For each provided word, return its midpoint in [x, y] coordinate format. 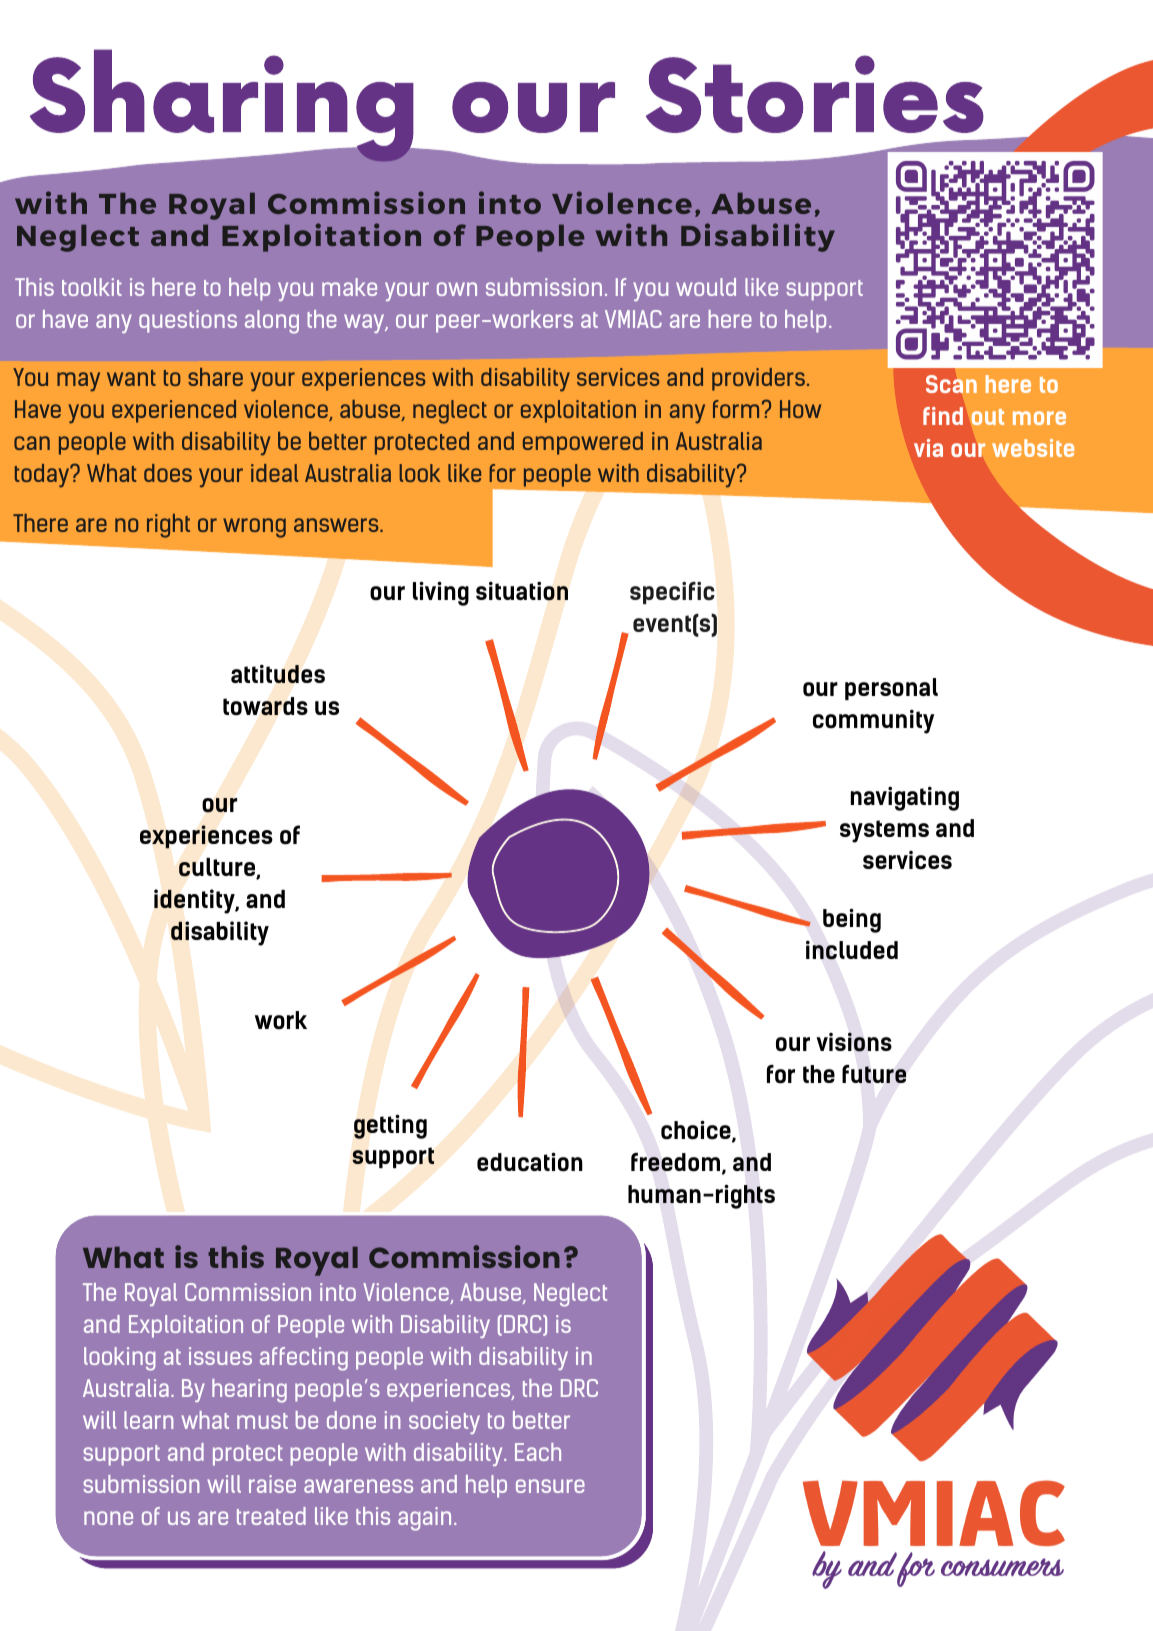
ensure [550, 1486]
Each [538, 1452]
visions [854, 1042]
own [457, 289]
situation [522, 591]
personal [891, 689]
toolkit [92, 287]
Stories [815, 94]
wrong [254, 528]
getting [390, 1126]
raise [272, 1484]
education [530, 1162]
